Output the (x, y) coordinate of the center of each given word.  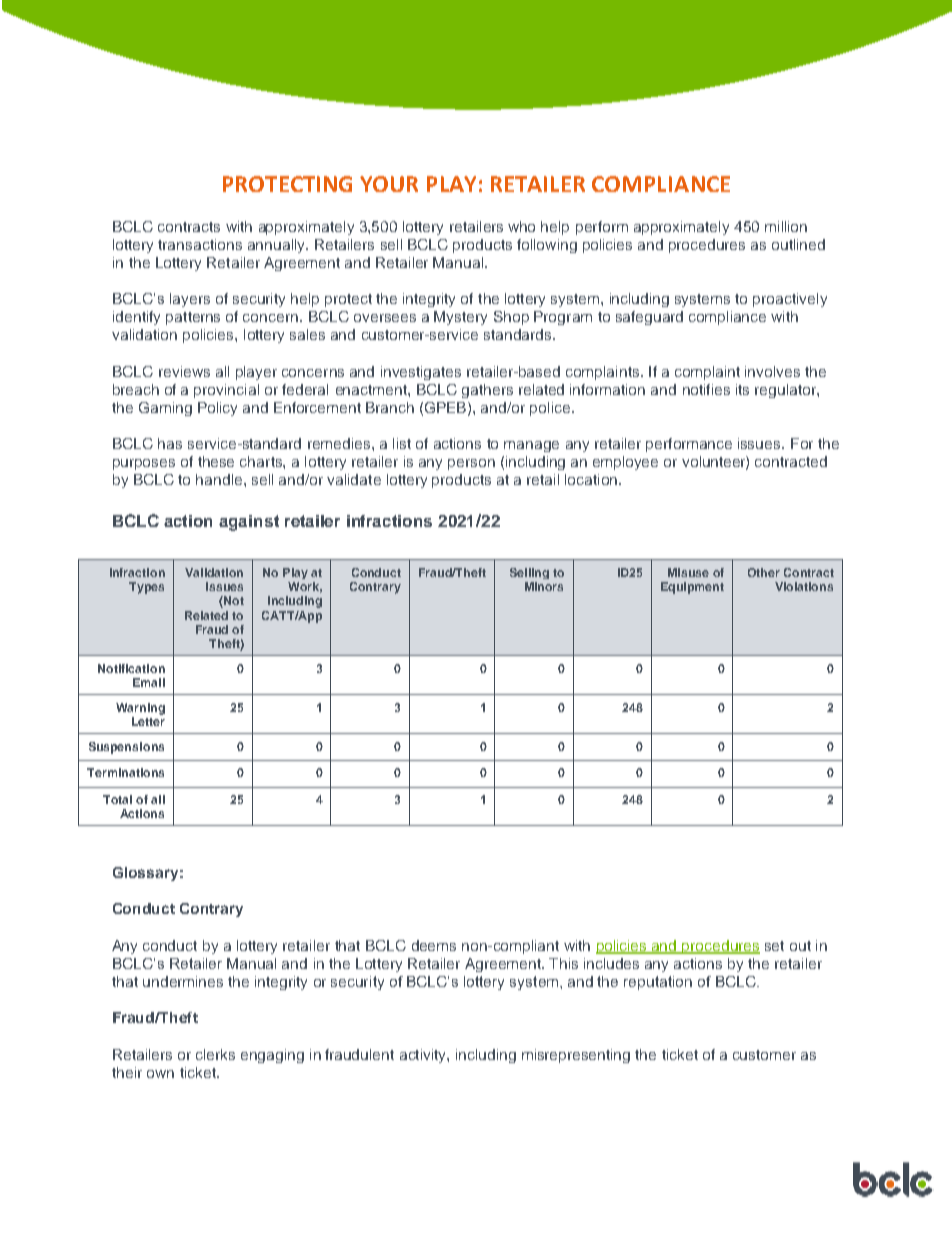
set (774, 946)
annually (277, 246)
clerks (215, 1054)
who (521, 226)
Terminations (125, 772)
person (471, 464)
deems (434, 945)
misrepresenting (576, 1056)
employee (625, 463)
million (786, 226)
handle (220, 479)
